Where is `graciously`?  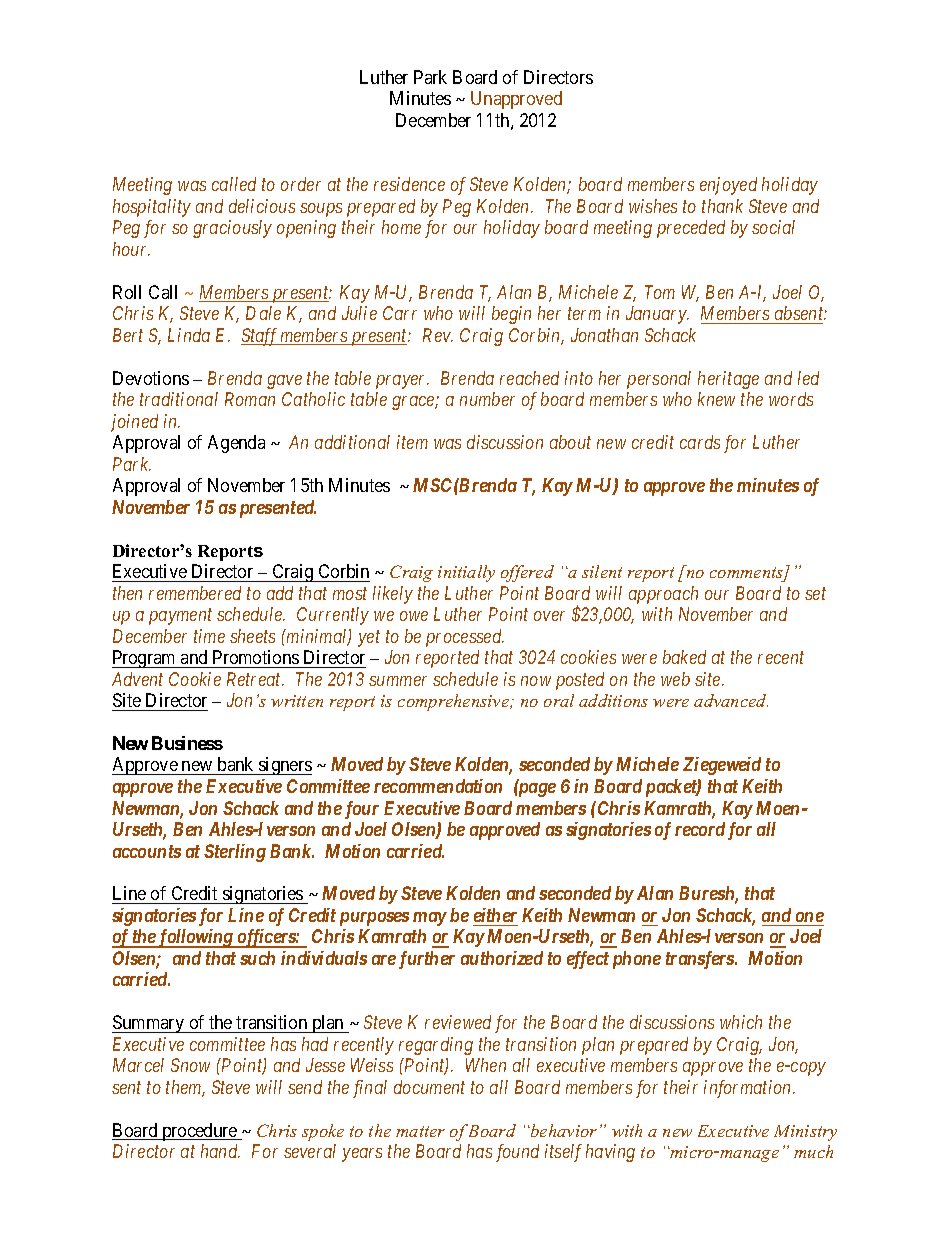
graciously is located at coordinates (232, 229).
